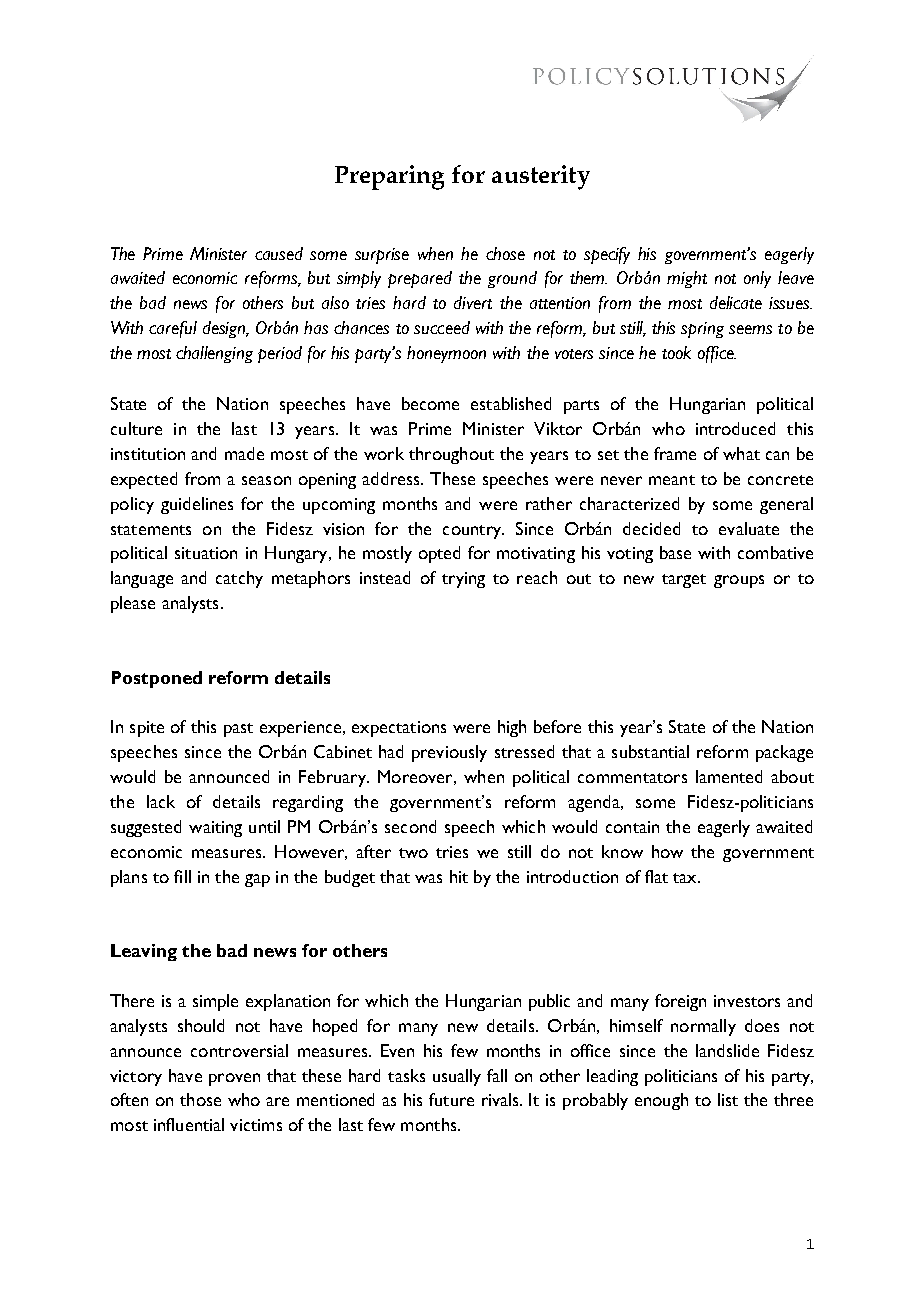 This document has height=1308, width=924. What do you see at coordinates (279, 253) in the document?
I see `caused` at bounding box center [279, 253].
